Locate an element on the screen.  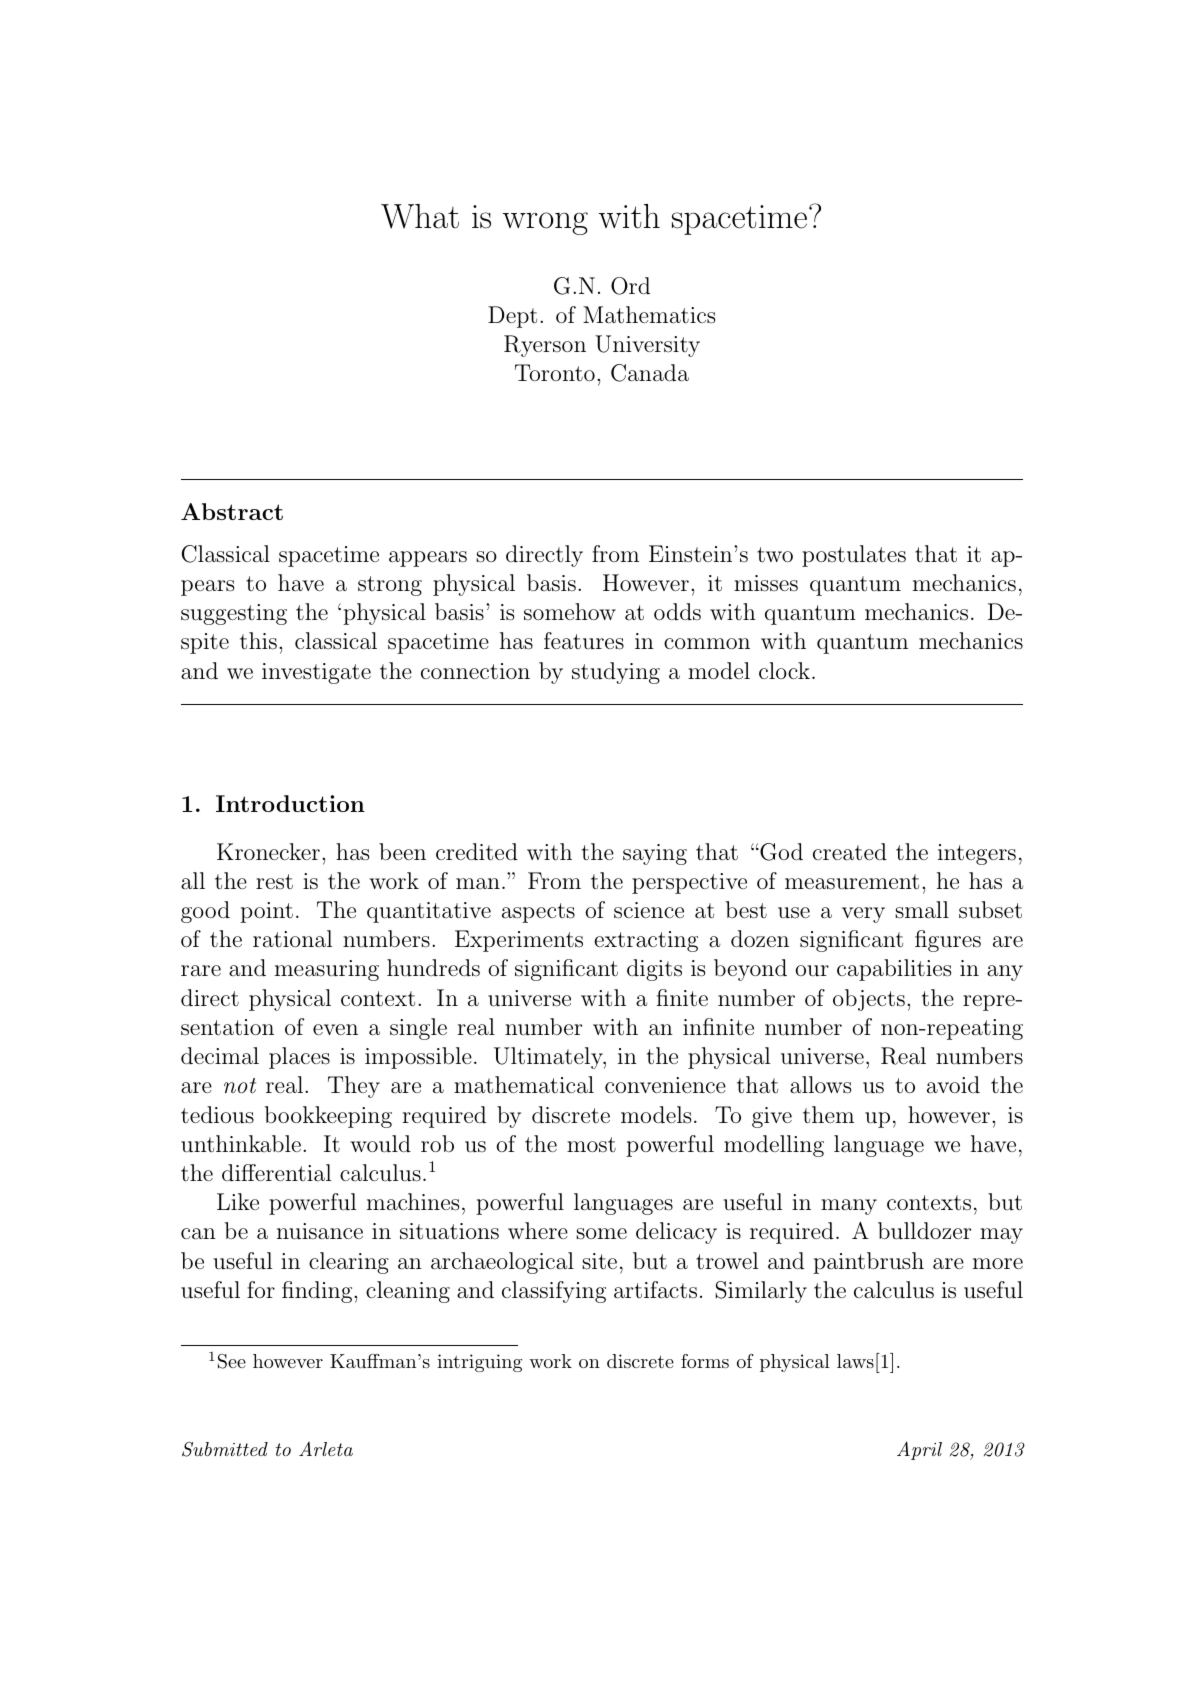
features is located at coordinates (584, 641).
